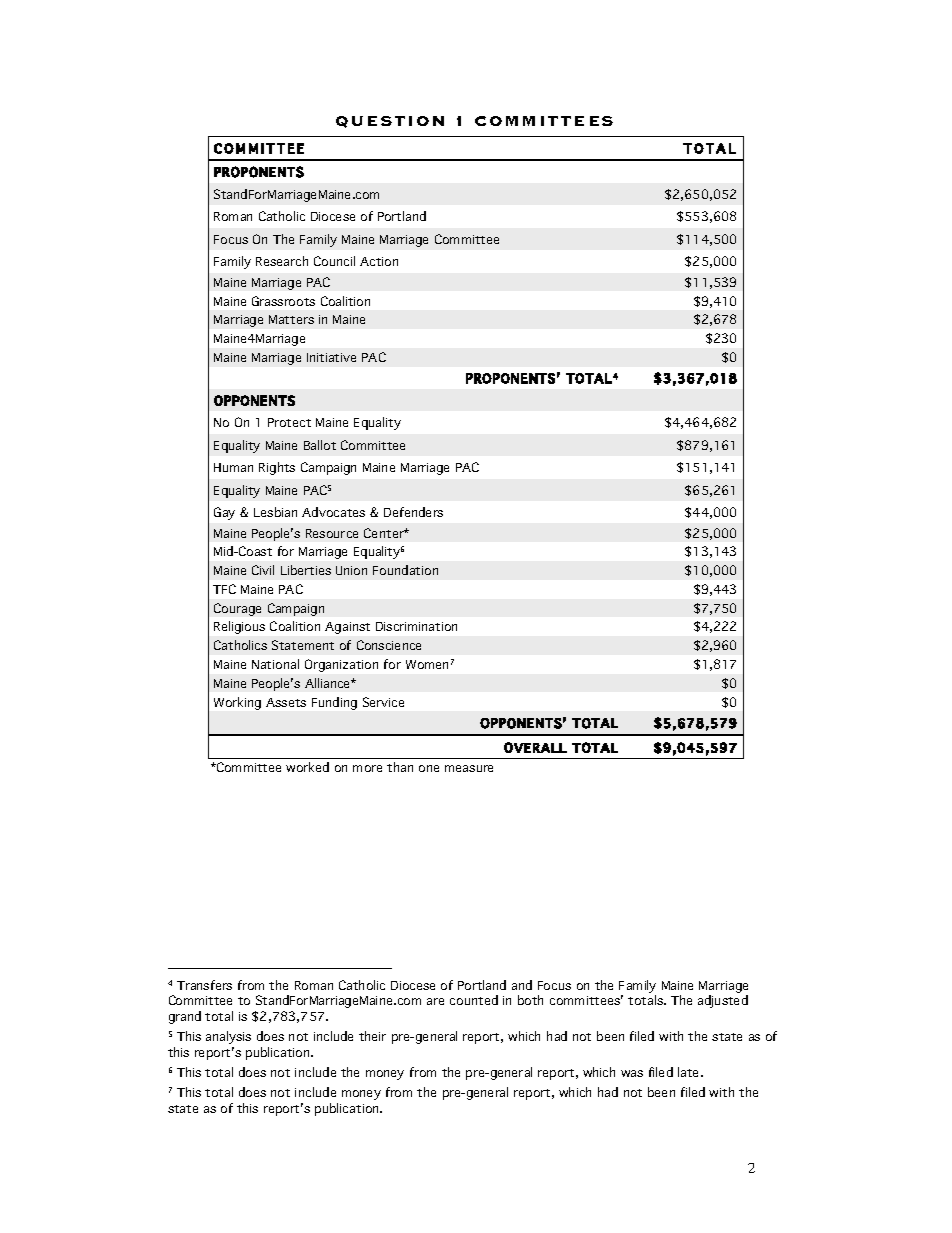 Image resolution: width=952 pixels, height=1233 pixels. What do you see at coordinates (334, 261) in the screenshot?
I see `Council` at bounding box center [334, 261].
